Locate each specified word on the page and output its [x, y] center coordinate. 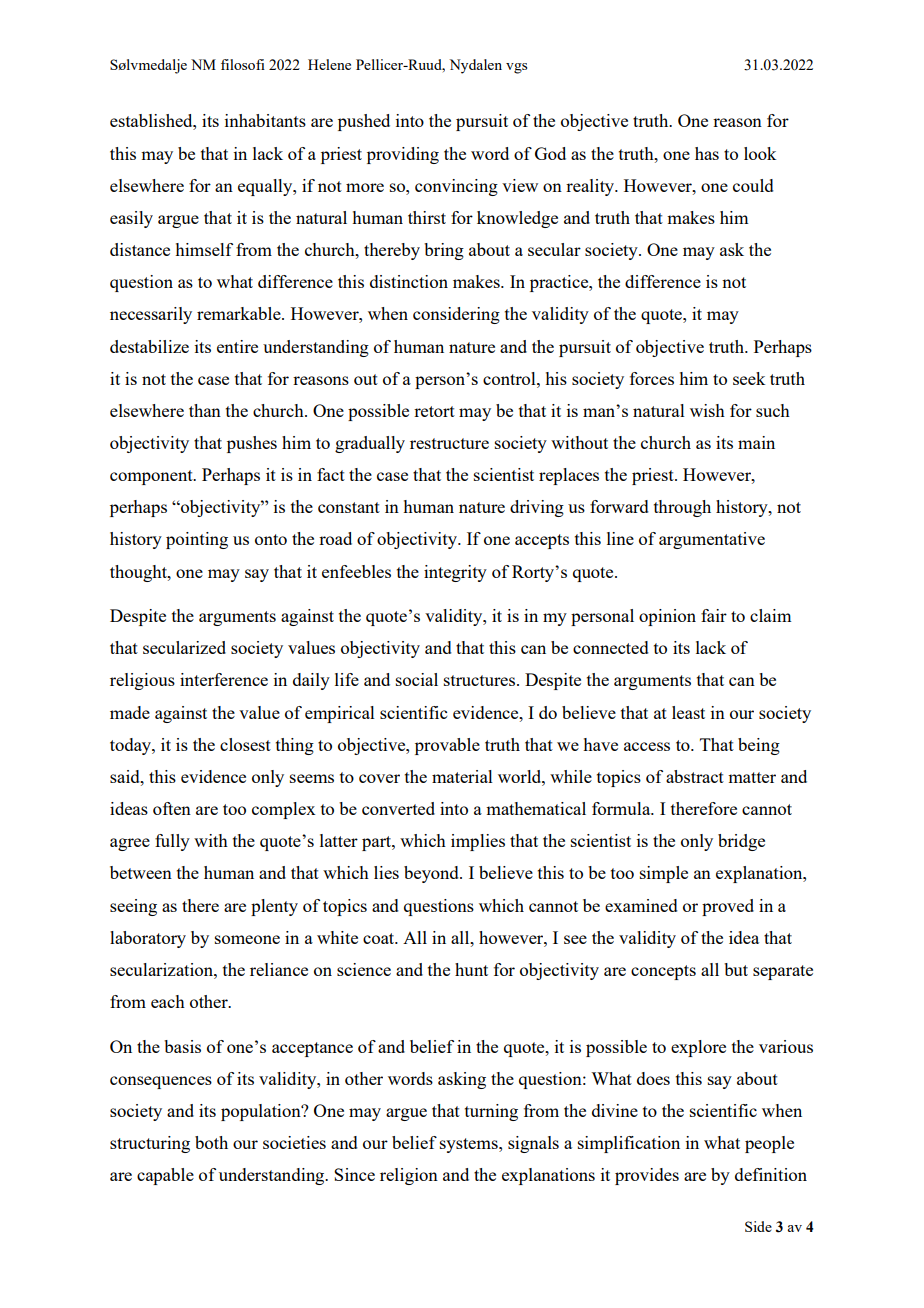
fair [714, 615]
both [211, 1142]
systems [470, 1145]
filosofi [243, 64]
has [707, 153]
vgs [516, 68]
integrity [455, 573]
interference [224, 679]
